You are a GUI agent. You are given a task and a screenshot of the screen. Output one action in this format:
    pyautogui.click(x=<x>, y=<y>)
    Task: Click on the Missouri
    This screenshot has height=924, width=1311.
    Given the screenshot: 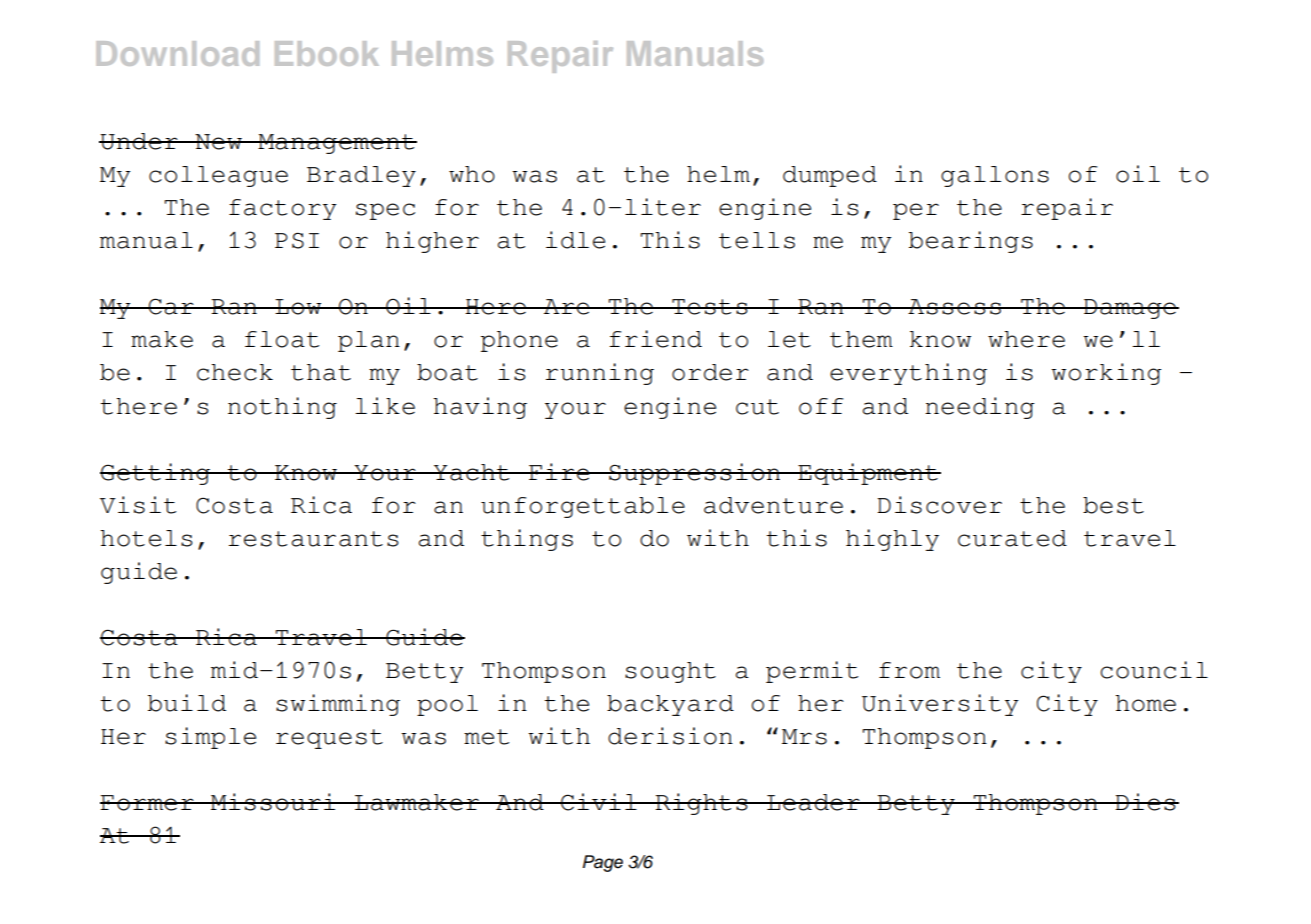 What is the action you would take?
    pyautogui.click(x=273, y=802)
